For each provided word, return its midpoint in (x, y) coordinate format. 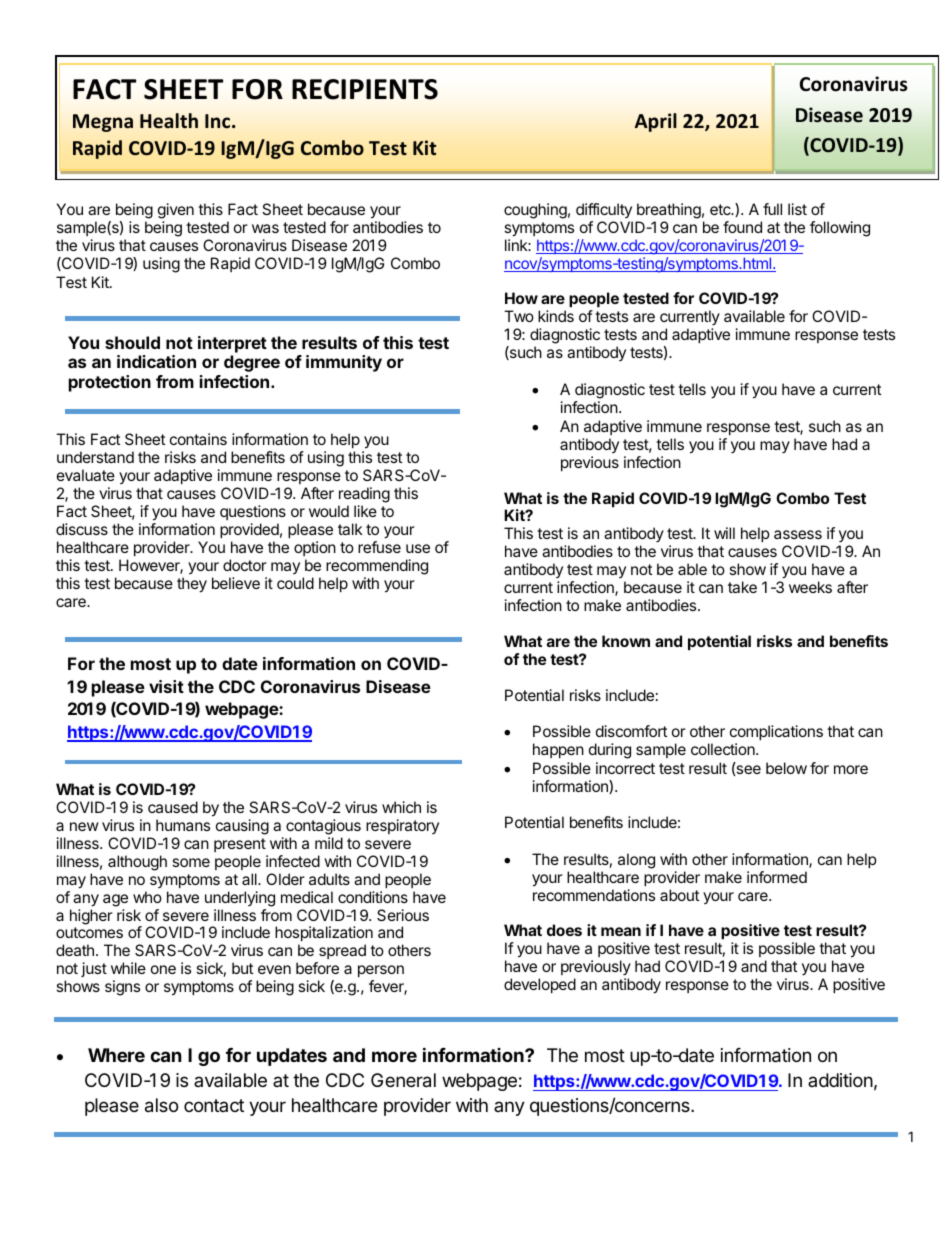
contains (198, 439)
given (176, 211)
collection (724, 749)
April (656, 122)
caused (173, 807)
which (401, 807)
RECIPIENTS (365, 89)
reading (364, 495)
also (161, 1105)
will (724, 533)
